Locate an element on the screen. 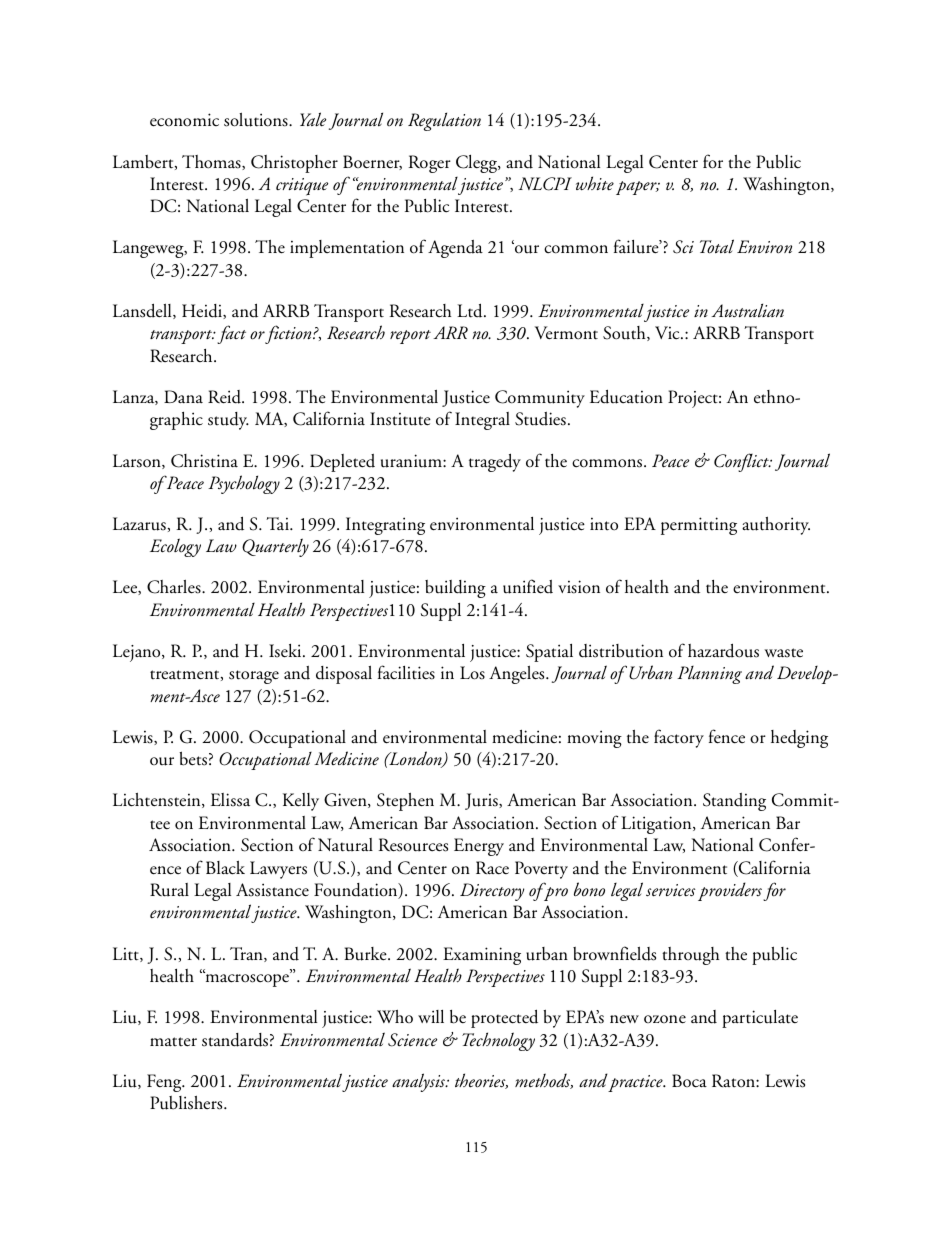 This screenshot has width=952, height=1233. building is located at coordinates (455, 589).
